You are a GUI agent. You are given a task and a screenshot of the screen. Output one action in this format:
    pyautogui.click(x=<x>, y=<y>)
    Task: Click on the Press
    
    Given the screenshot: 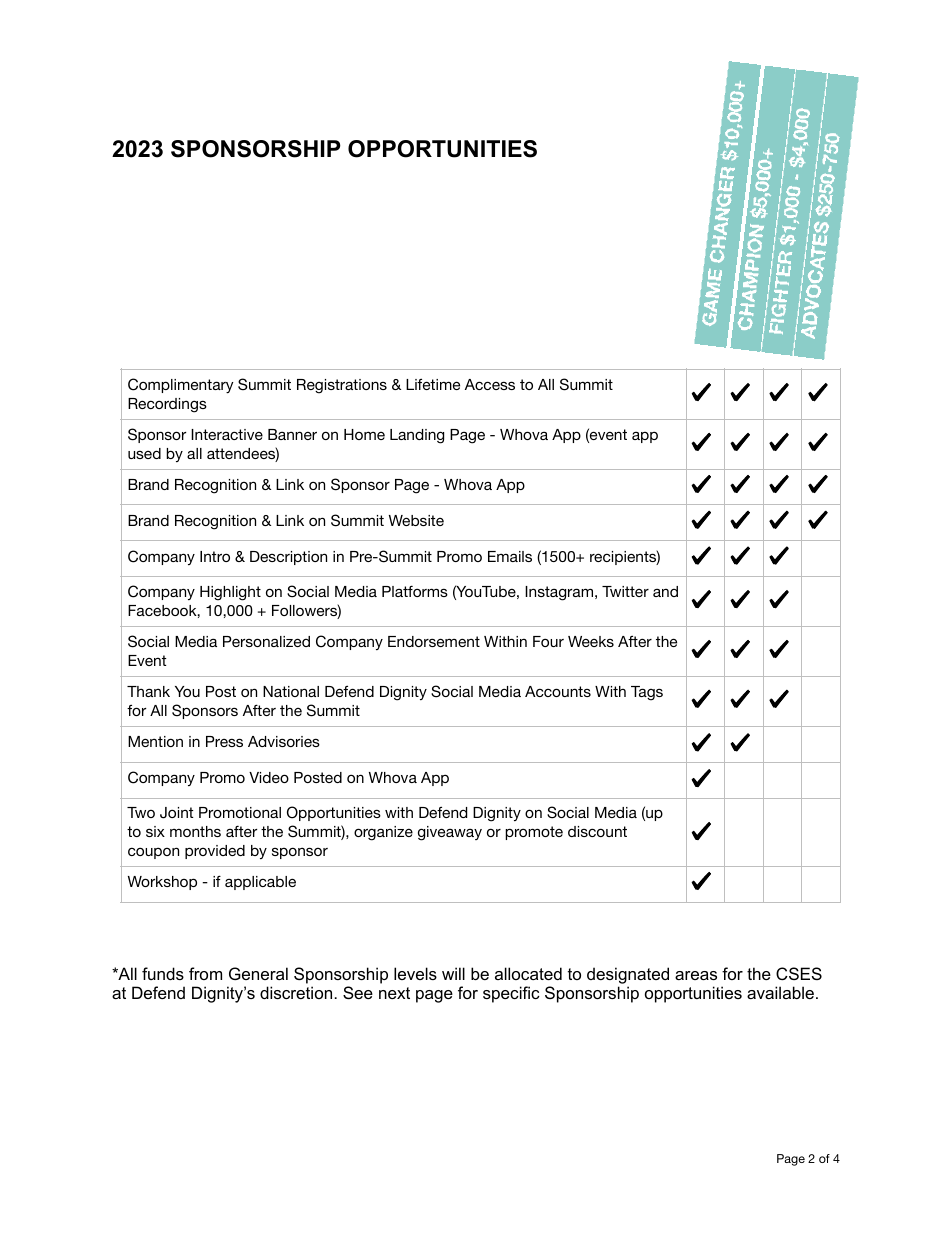 What is the action you would take?
    pyautogui.click(x=224, y=741)
